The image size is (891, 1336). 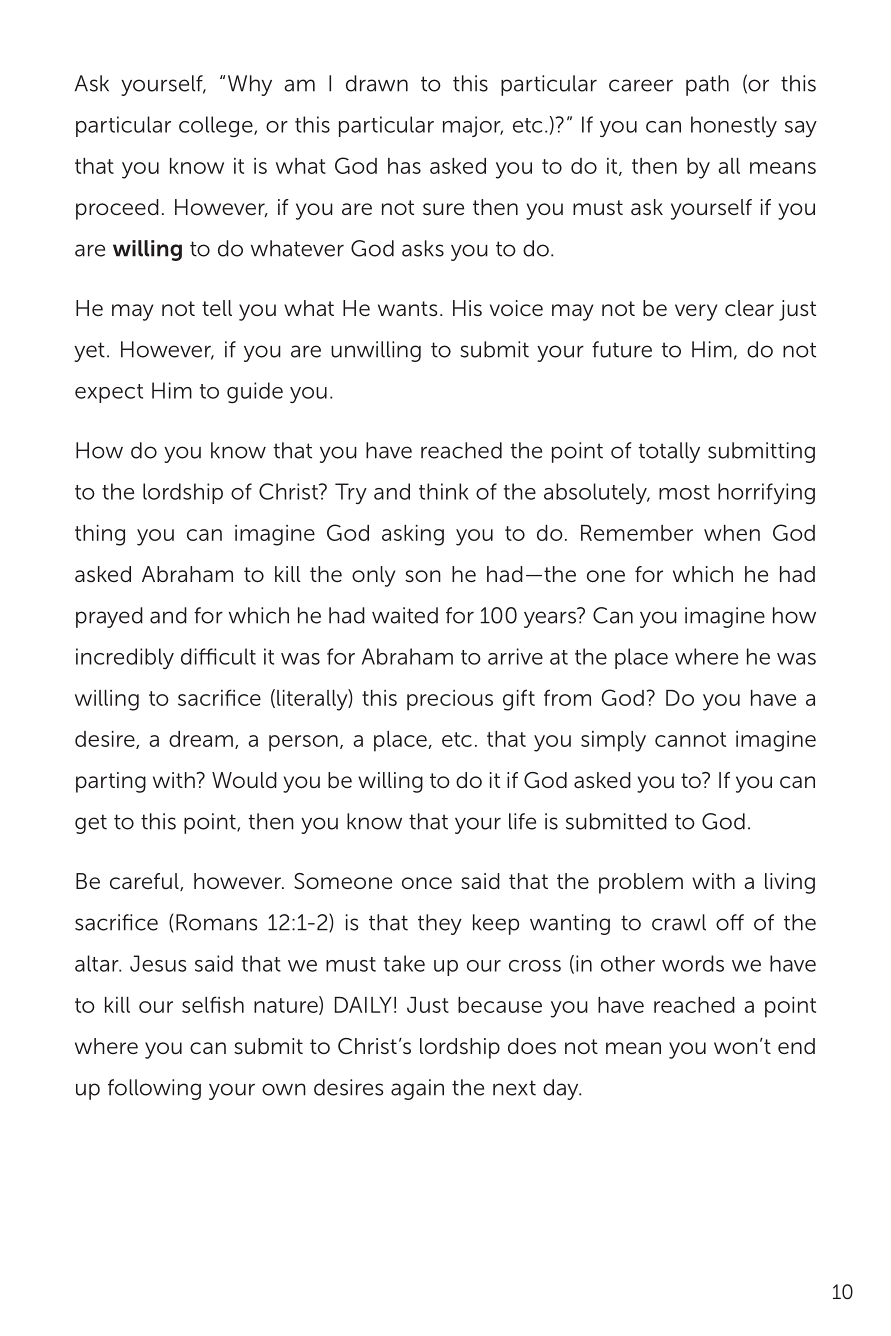 What do you see at coordinates (217, 127) in the screenshot?
I see `college` at bounding box center [217, 127].
